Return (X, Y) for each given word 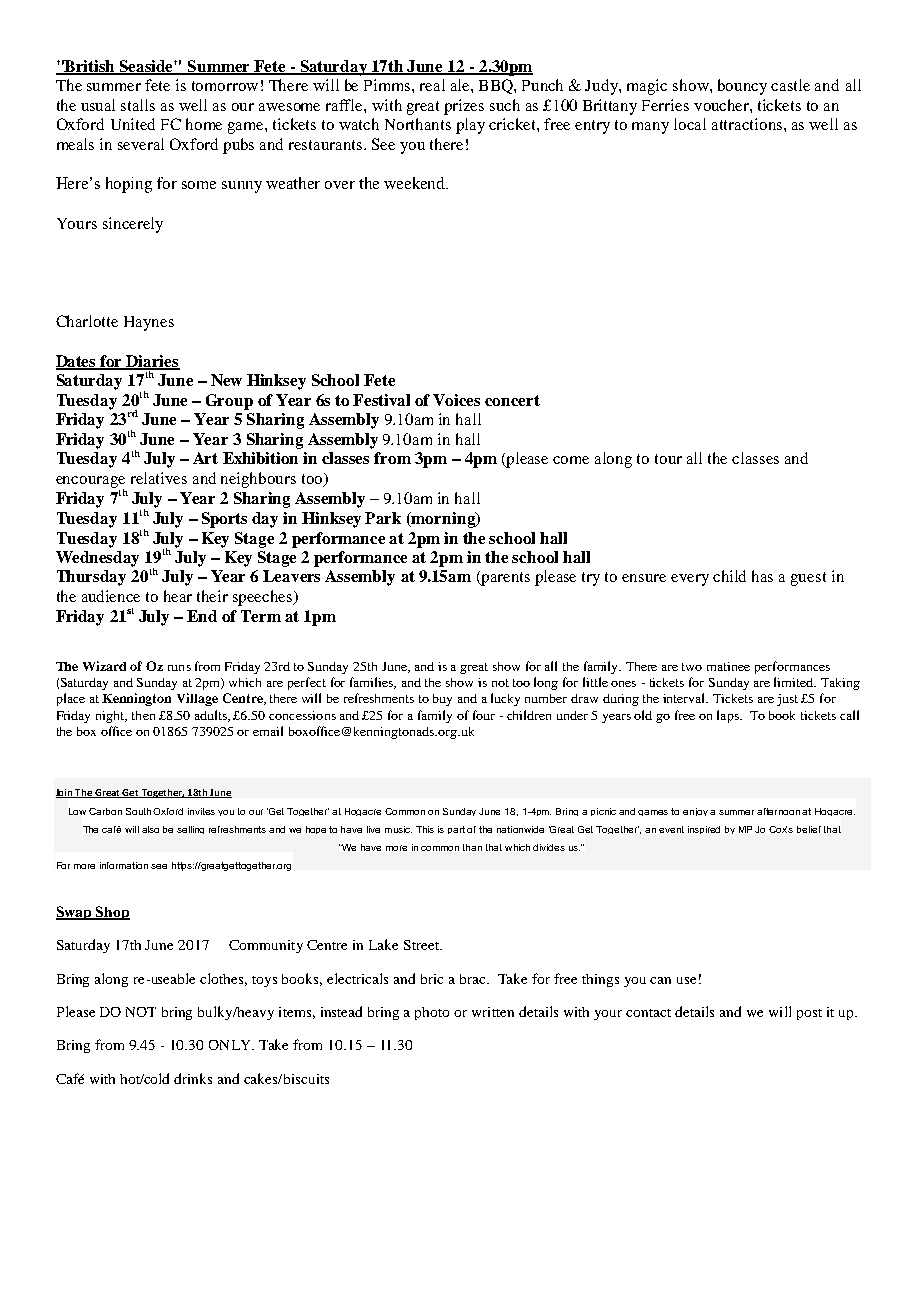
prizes (464, 107)
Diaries (152, 362)
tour (668, 459)
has (762, 576)
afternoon (778, 811)
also (150, 829)
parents (504, 578)
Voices (456, 400)
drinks (193, 1078)
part (456, 830)
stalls (138, 105)
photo (432, 1013)
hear (178, 596)
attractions (748, 124)
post (809, 1014)
